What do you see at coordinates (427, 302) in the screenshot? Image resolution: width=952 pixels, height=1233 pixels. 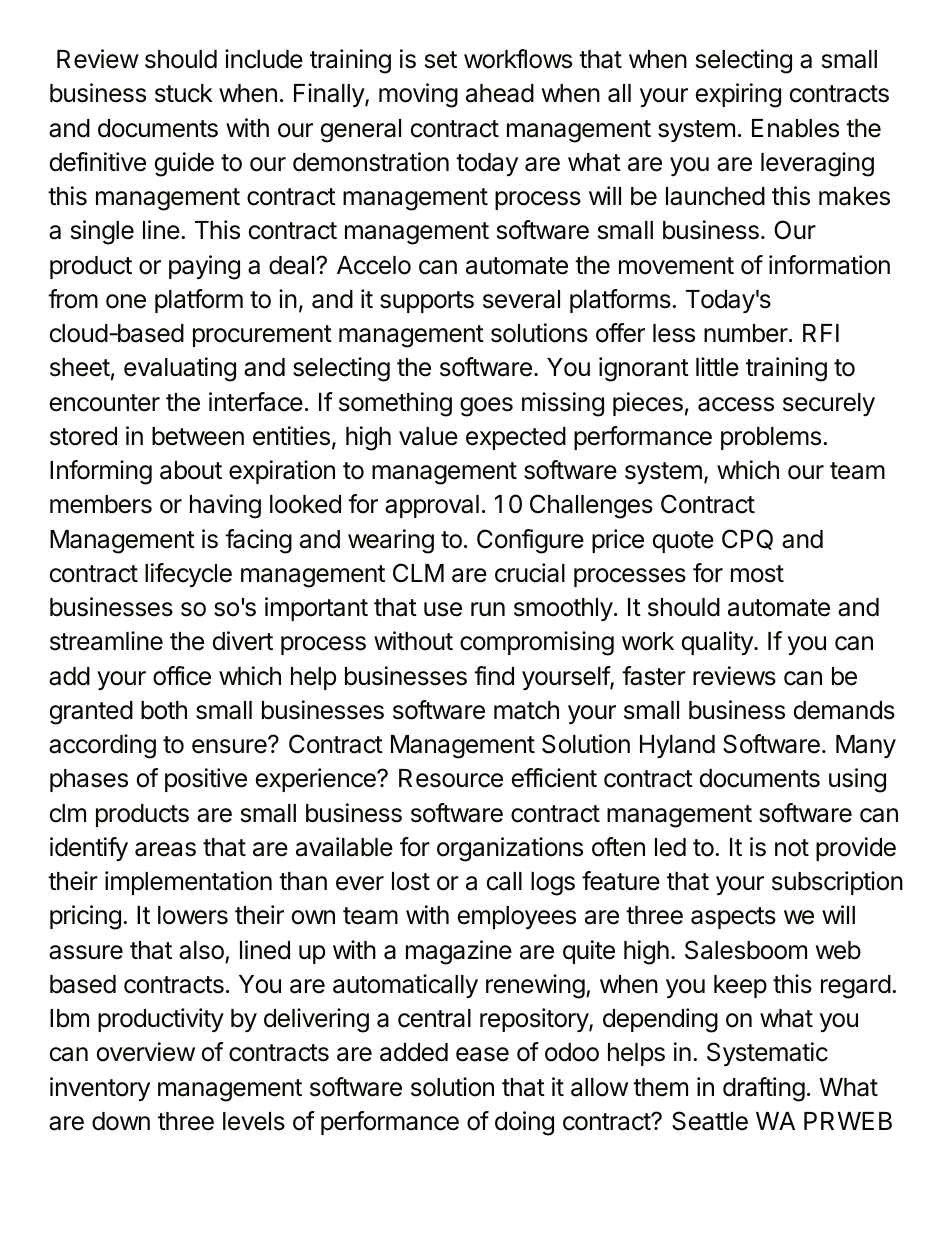 I see `supports` at bounding box center [427, 302].
